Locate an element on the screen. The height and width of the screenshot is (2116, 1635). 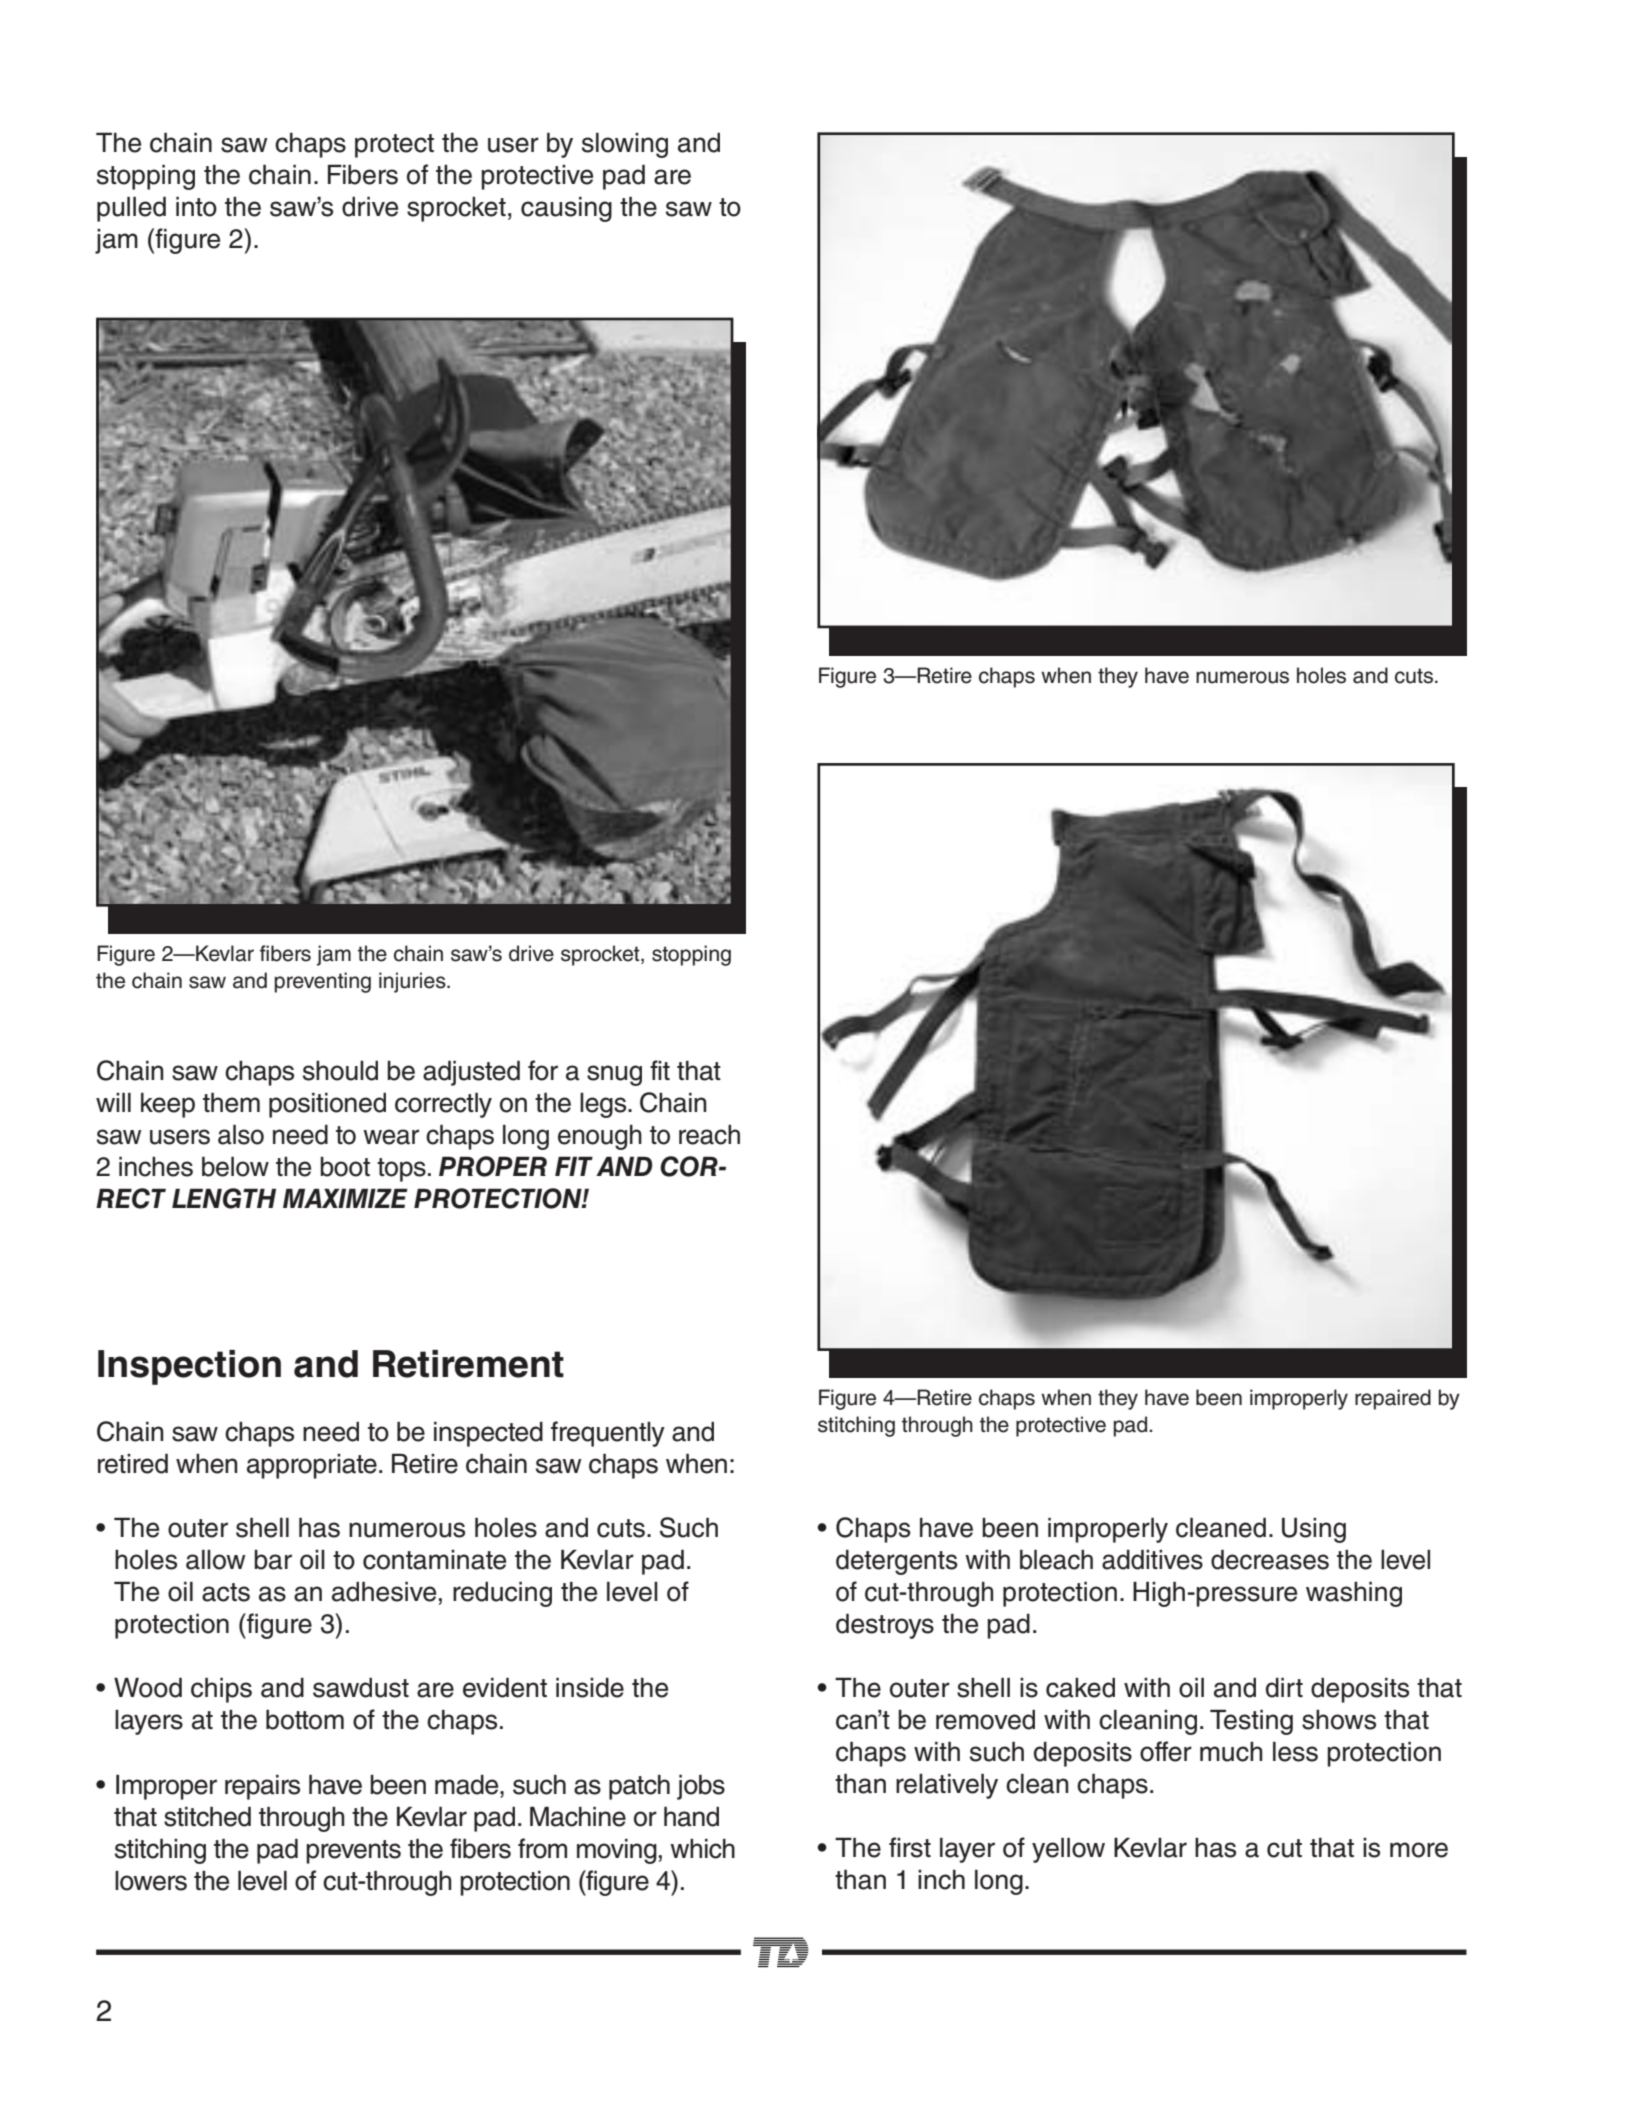
repaired is located at coordinates (1393, 1399).
